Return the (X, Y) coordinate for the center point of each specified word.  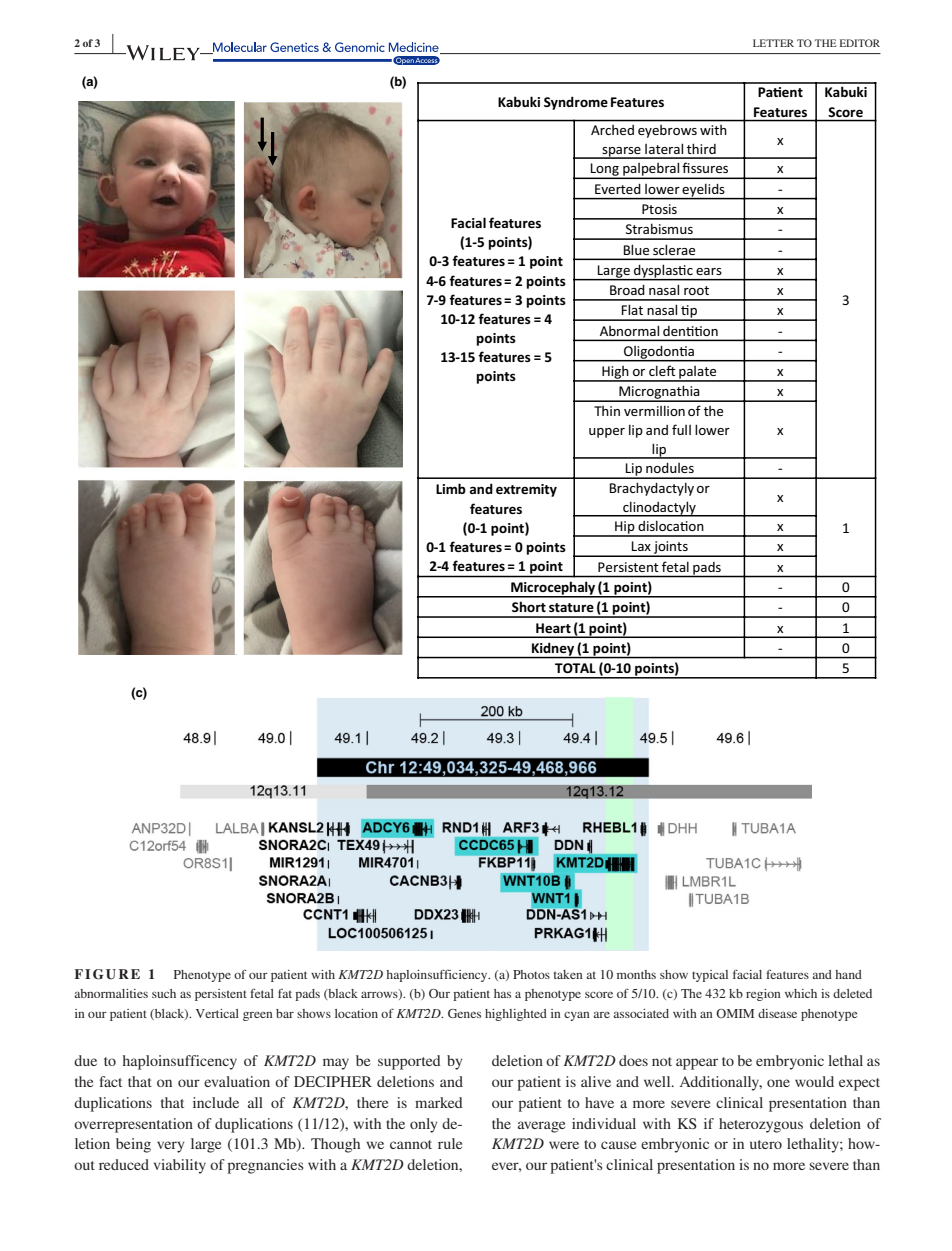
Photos (531, 974)
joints (671, 549)
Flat (632, 309)
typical (710, 976)
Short (529, 606)
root (696, 290)
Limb (451, 488)
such (164, 993)
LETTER (773, 43)
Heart (553, 628)
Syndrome (576, 103)
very (170, 1147)
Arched (612, 130)
